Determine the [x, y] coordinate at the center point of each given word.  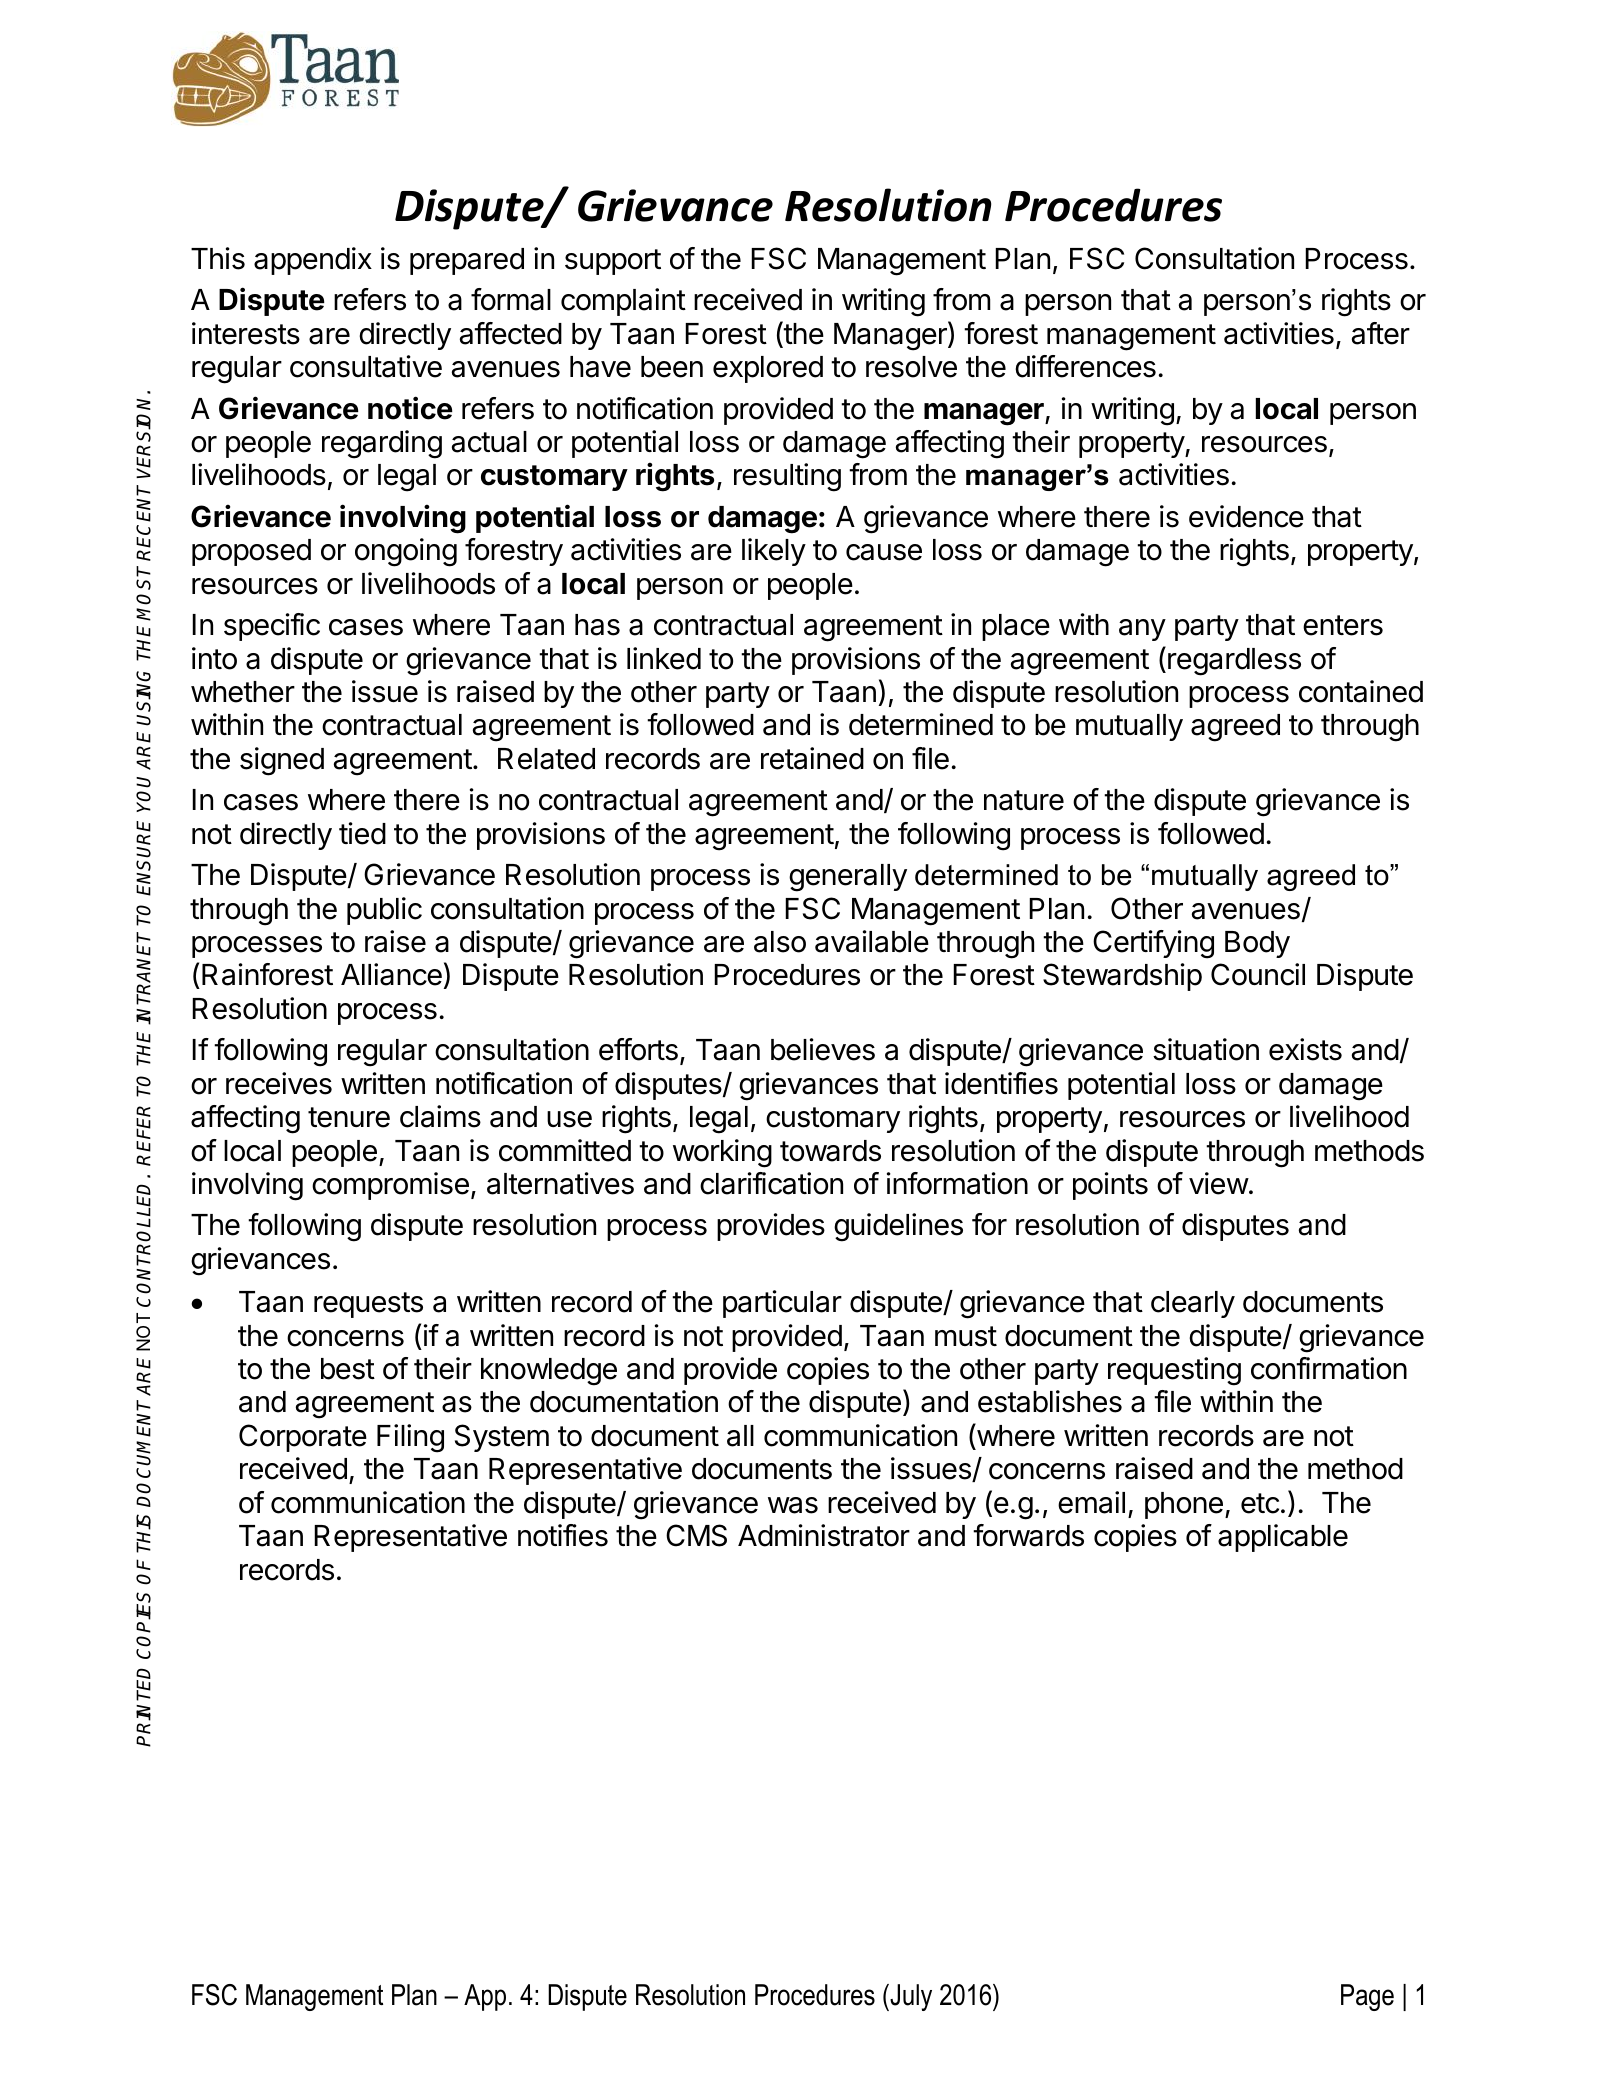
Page [1367, 1997]
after [1381, 333]
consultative [366, 366]
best [348, 1369]
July [910, 1997]
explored [768, 369]
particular [782, 1304]
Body [1257, 944]
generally [848, 878]
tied [362, 833]
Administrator [824, 1535]
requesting [1174, 1371]
